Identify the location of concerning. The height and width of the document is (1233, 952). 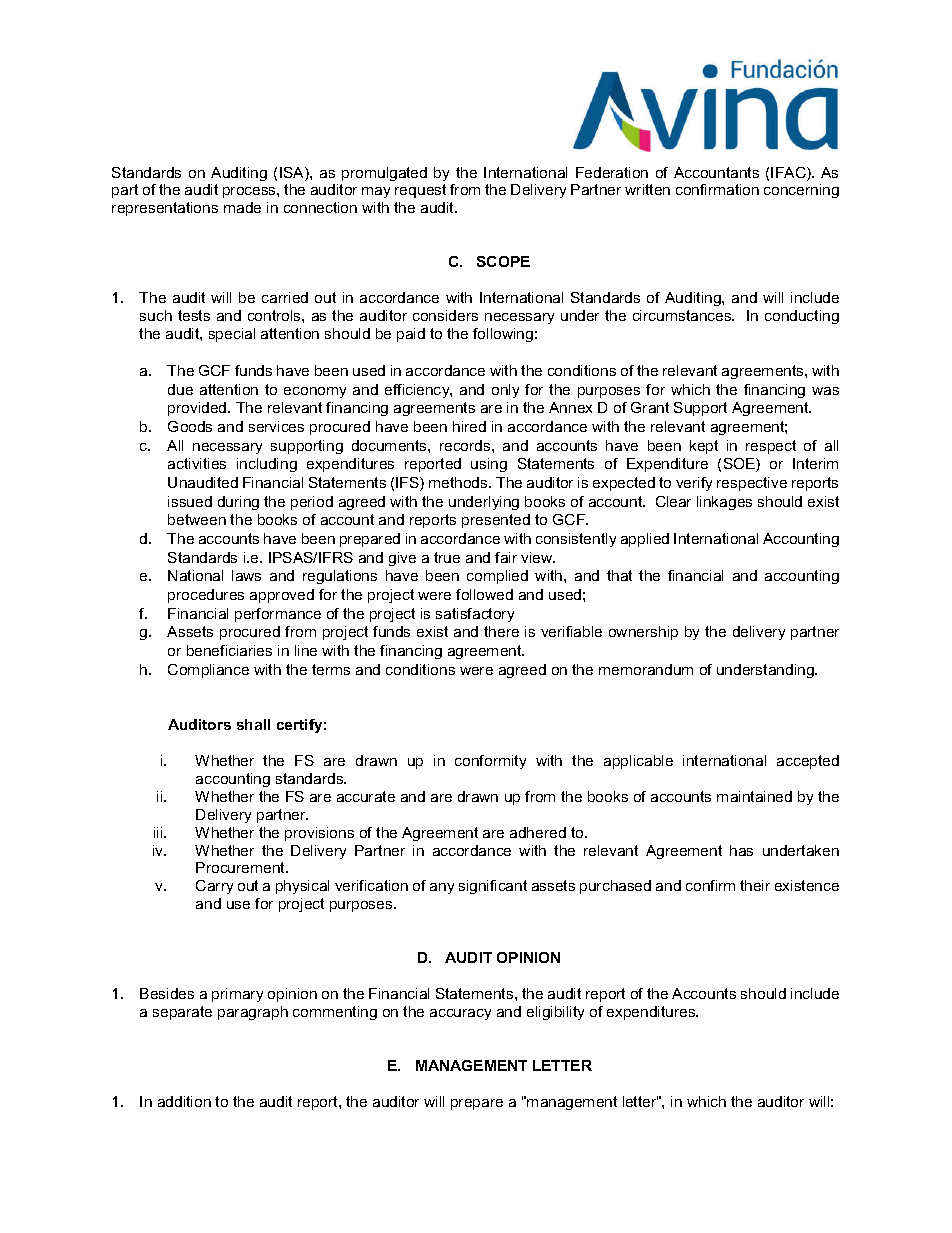
(801, 191).
